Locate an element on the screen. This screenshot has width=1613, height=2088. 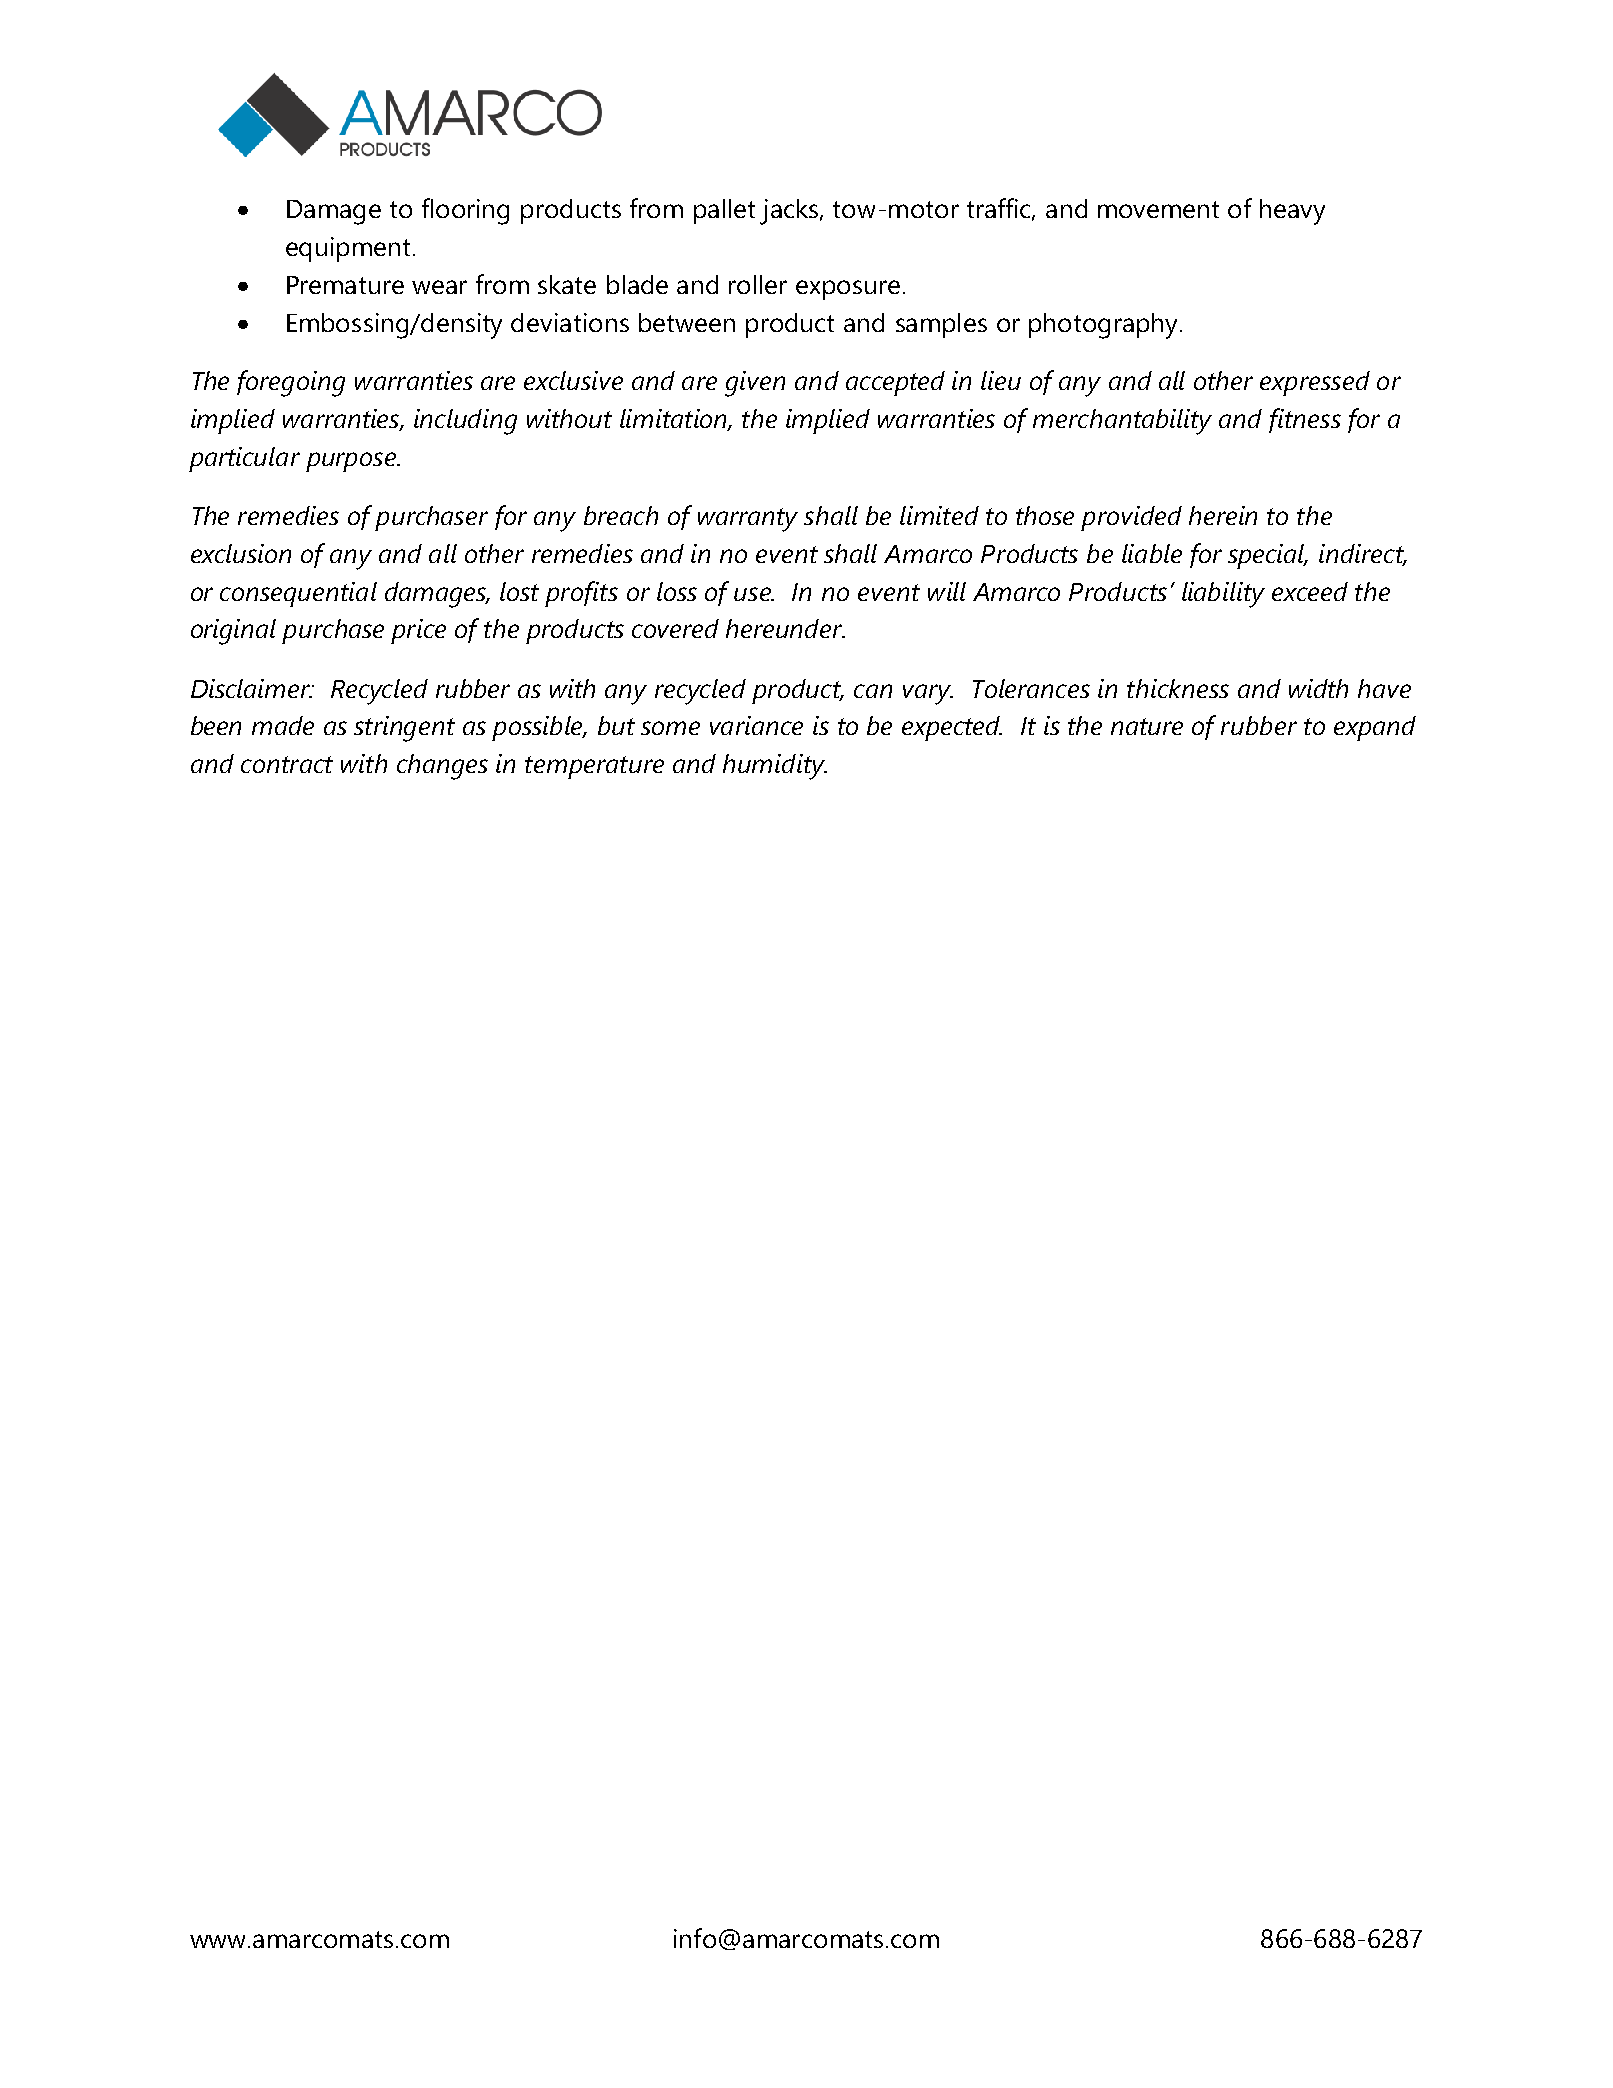
humidity is located at coordinates (775, 767).
